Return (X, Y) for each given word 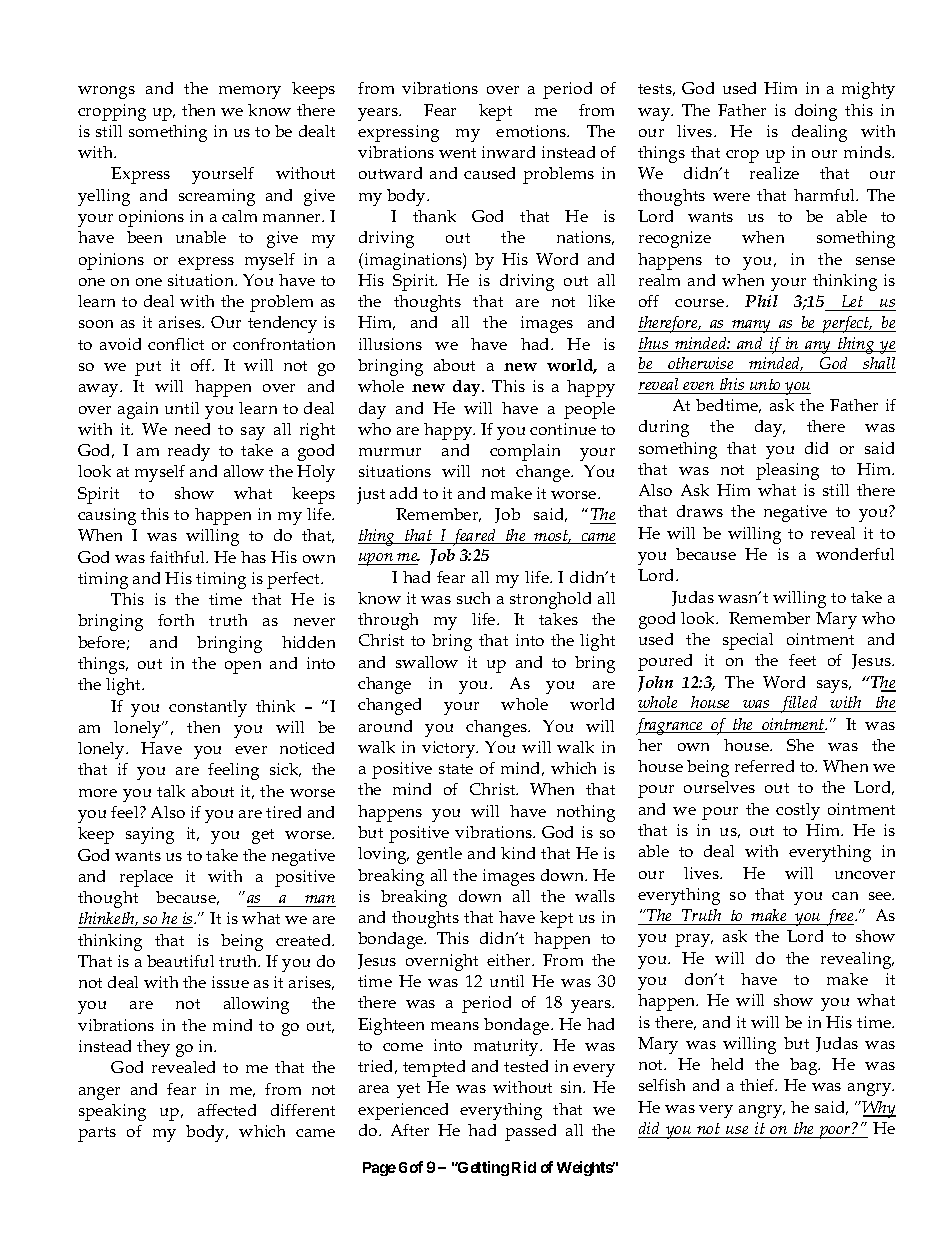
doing (816, 112)
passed (530, 1132)
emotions (532, 131)
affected (227, 1110)
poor (835, 1132)
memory (250, 92)
